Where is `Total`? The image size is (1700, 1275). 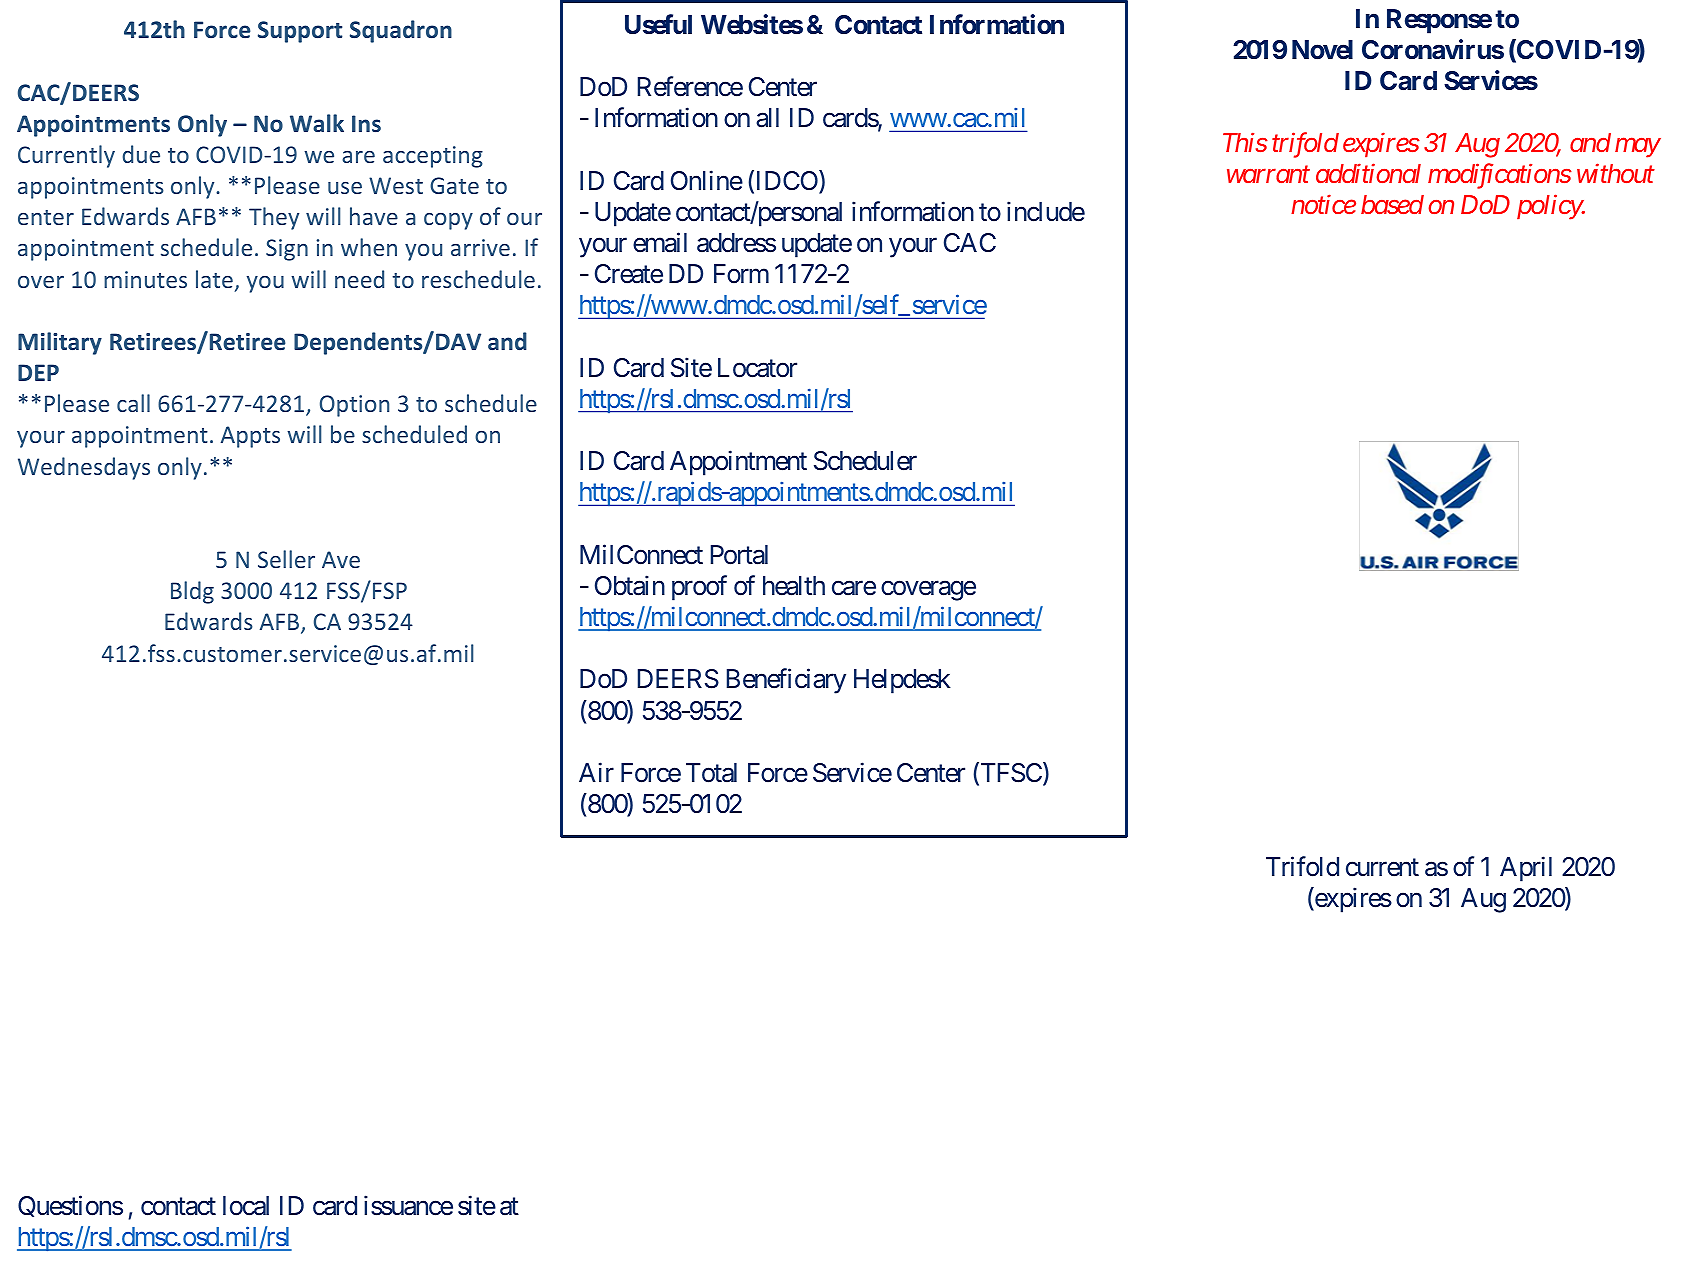 Total is located at coordinates (711, 773).
